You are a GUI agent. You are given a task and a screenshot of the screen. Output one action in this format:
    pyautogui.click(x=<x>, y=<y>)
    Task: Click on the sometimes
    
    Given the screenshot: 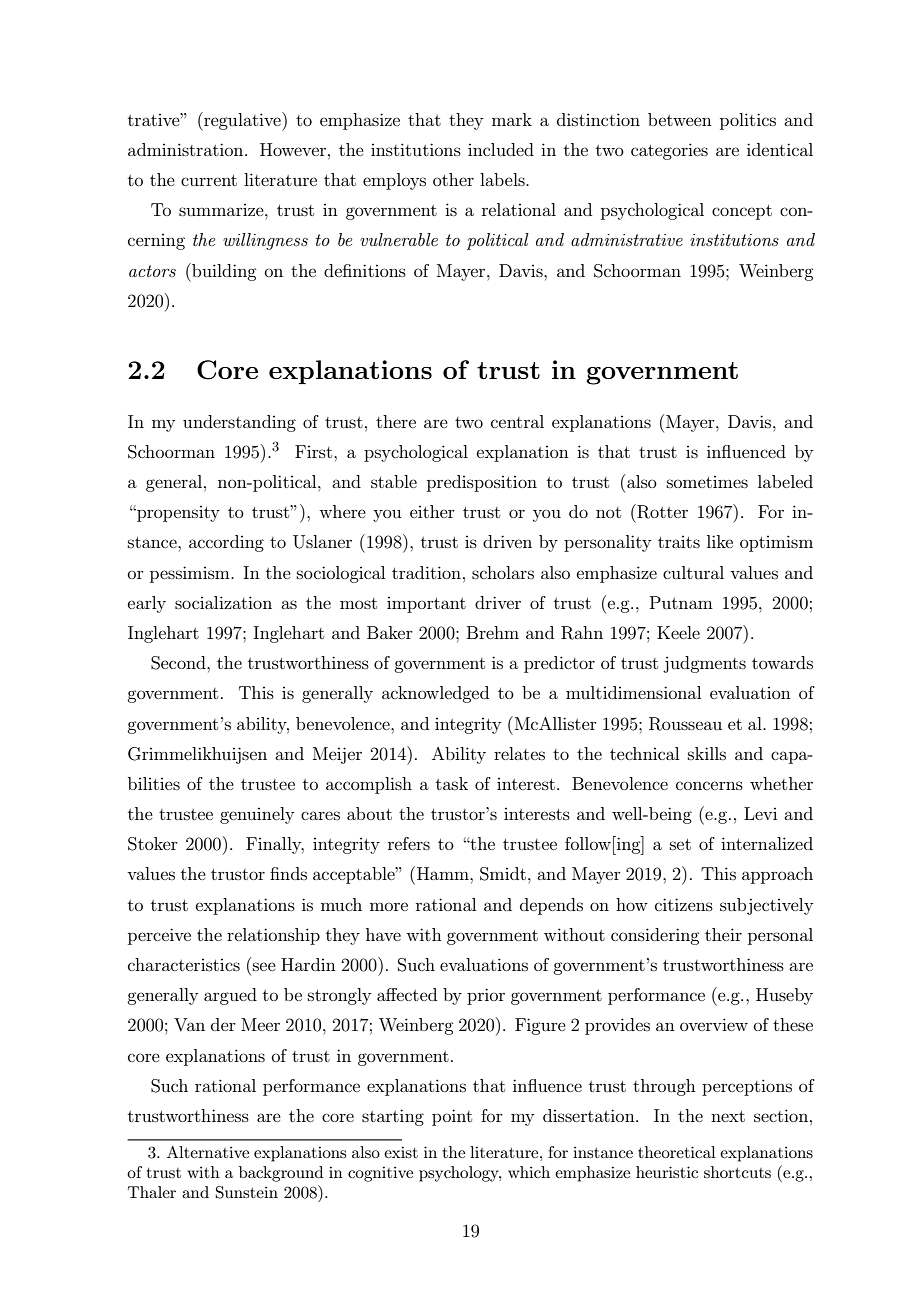 What is the action you would take?
    pyautogui.click(x=707, y=482)
